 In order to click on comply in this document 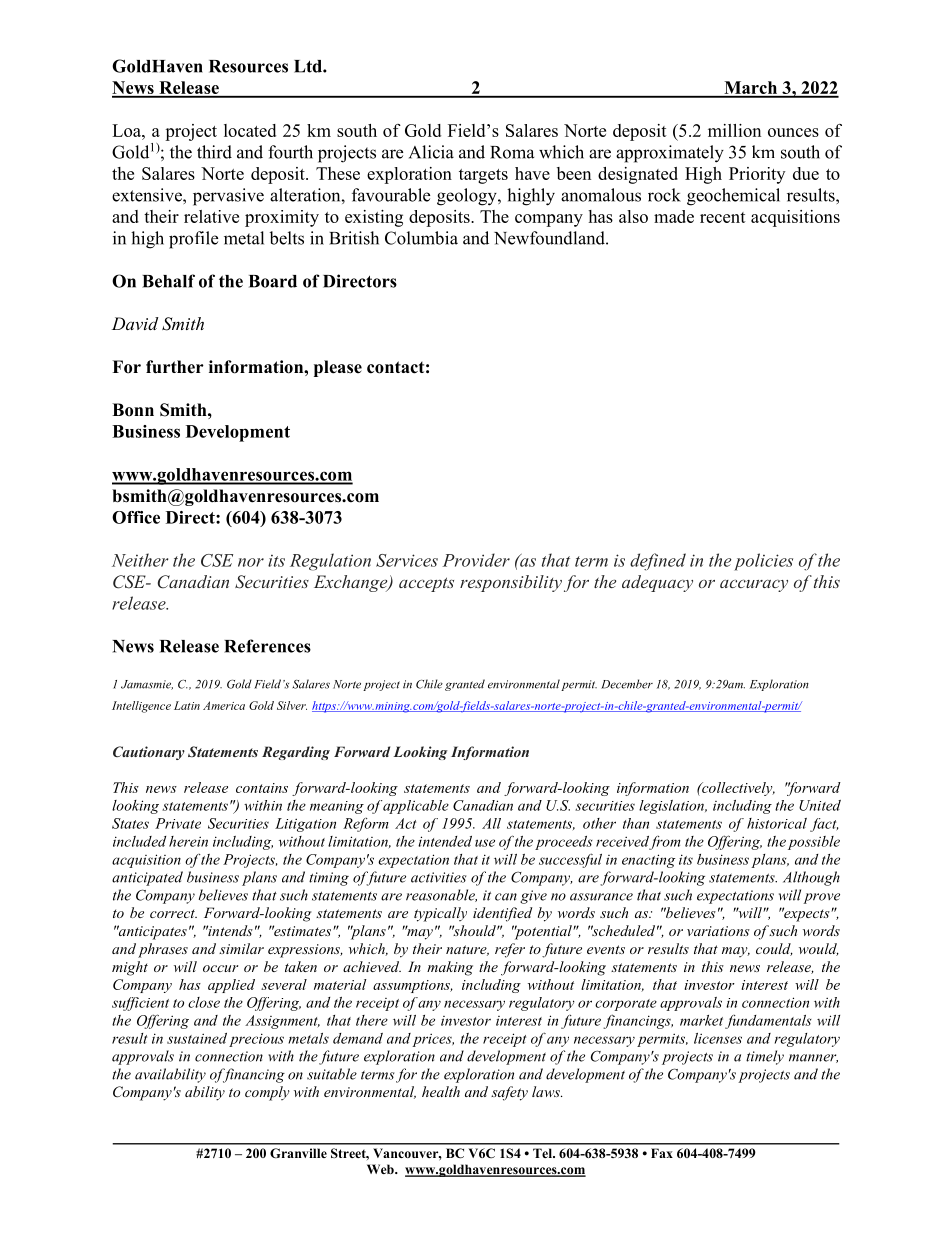, I will do `click(267, 1093)`.
